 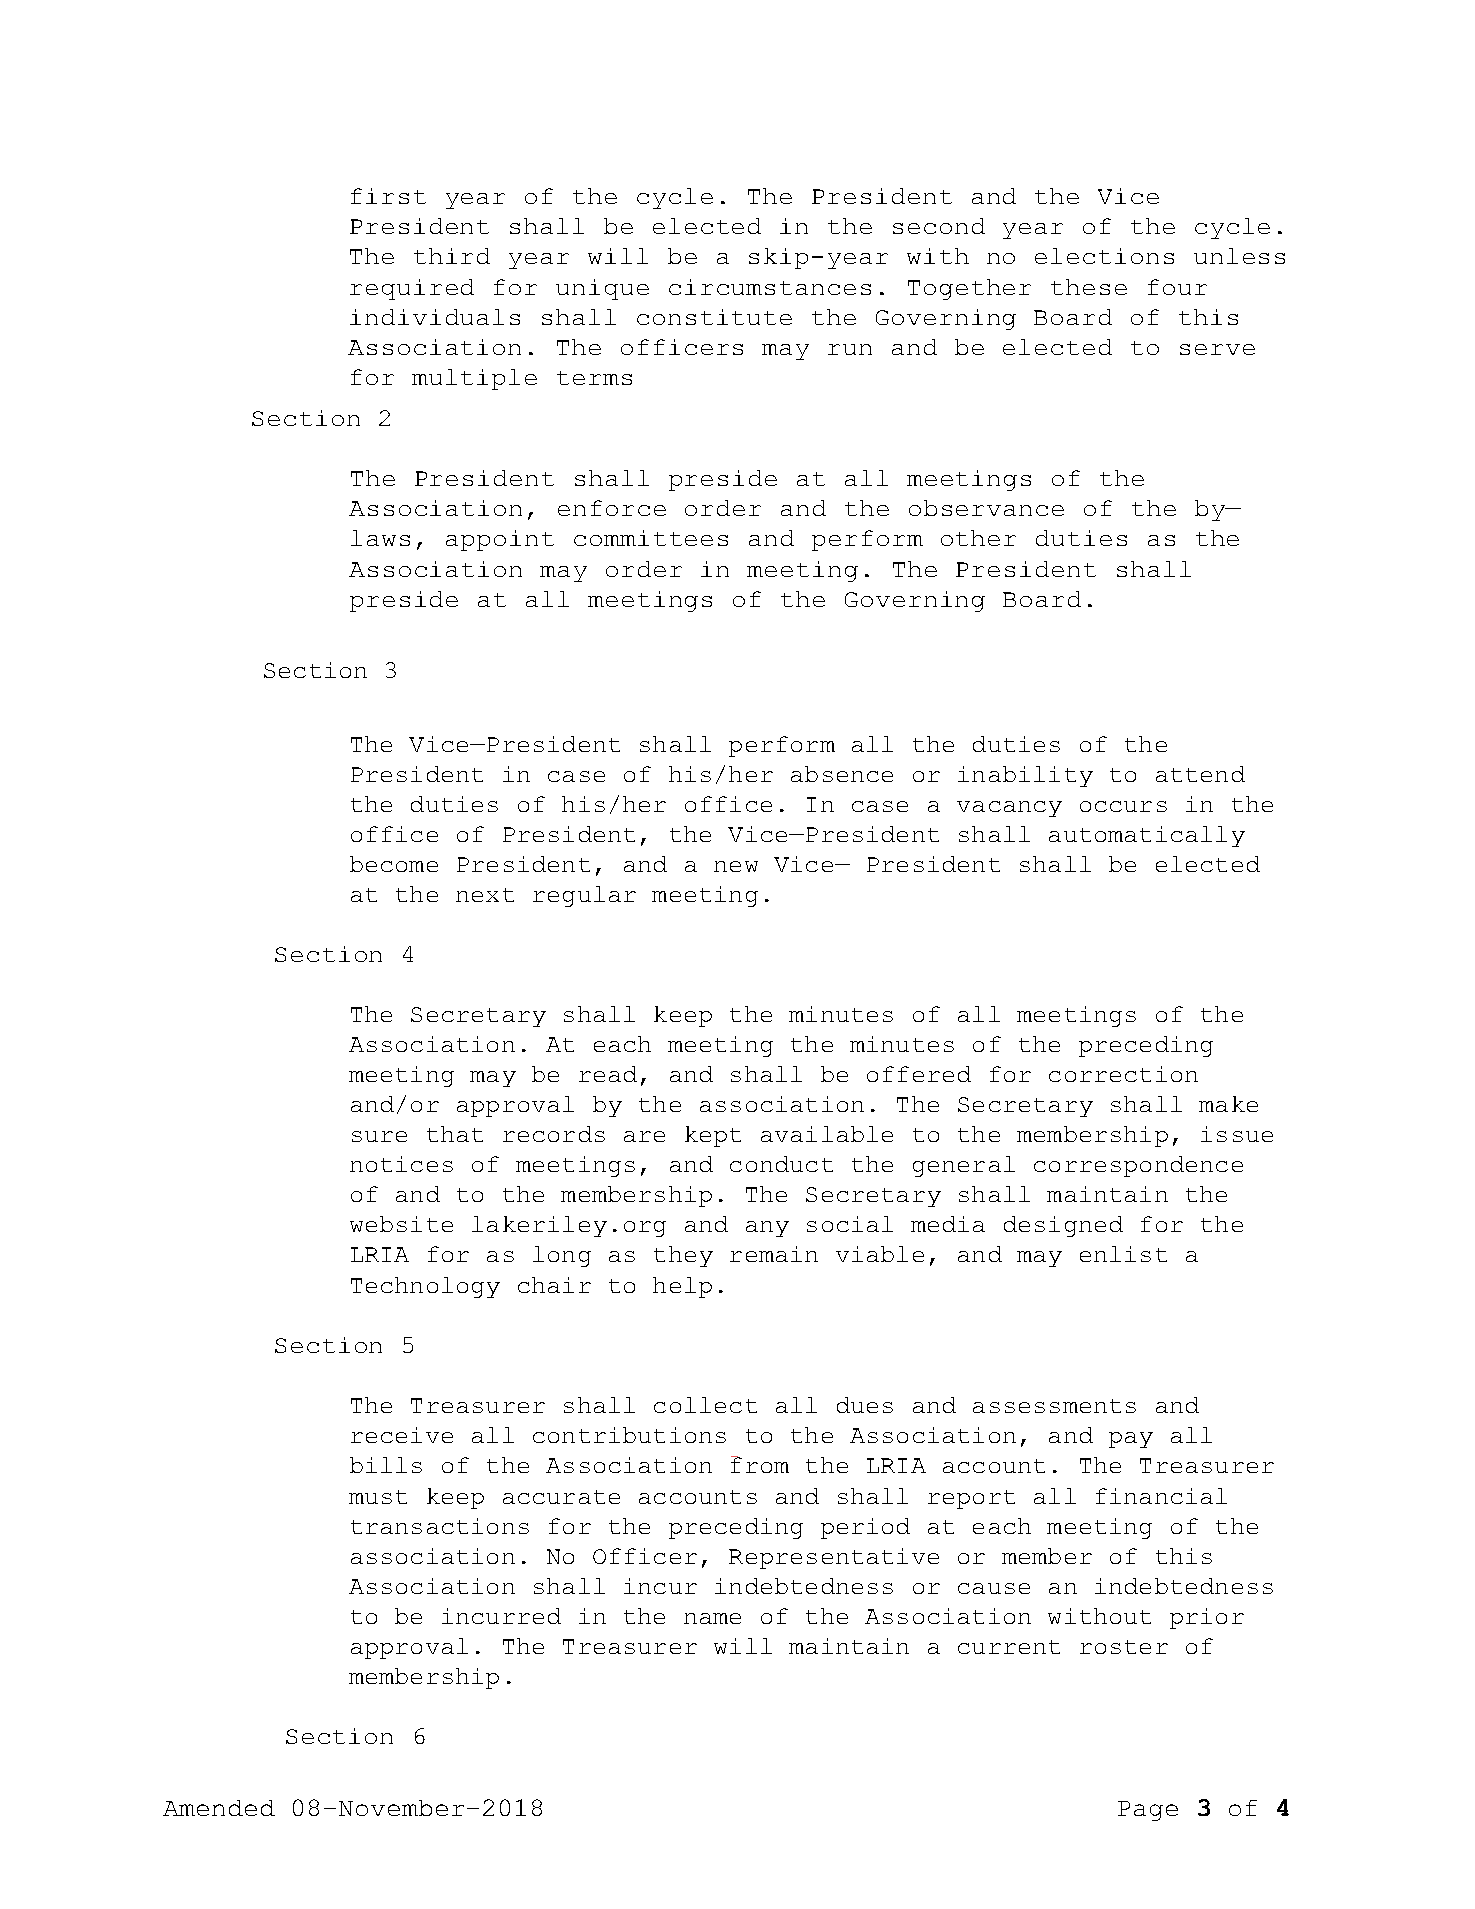 I want to click on laws, so click(x=380, y=538).
